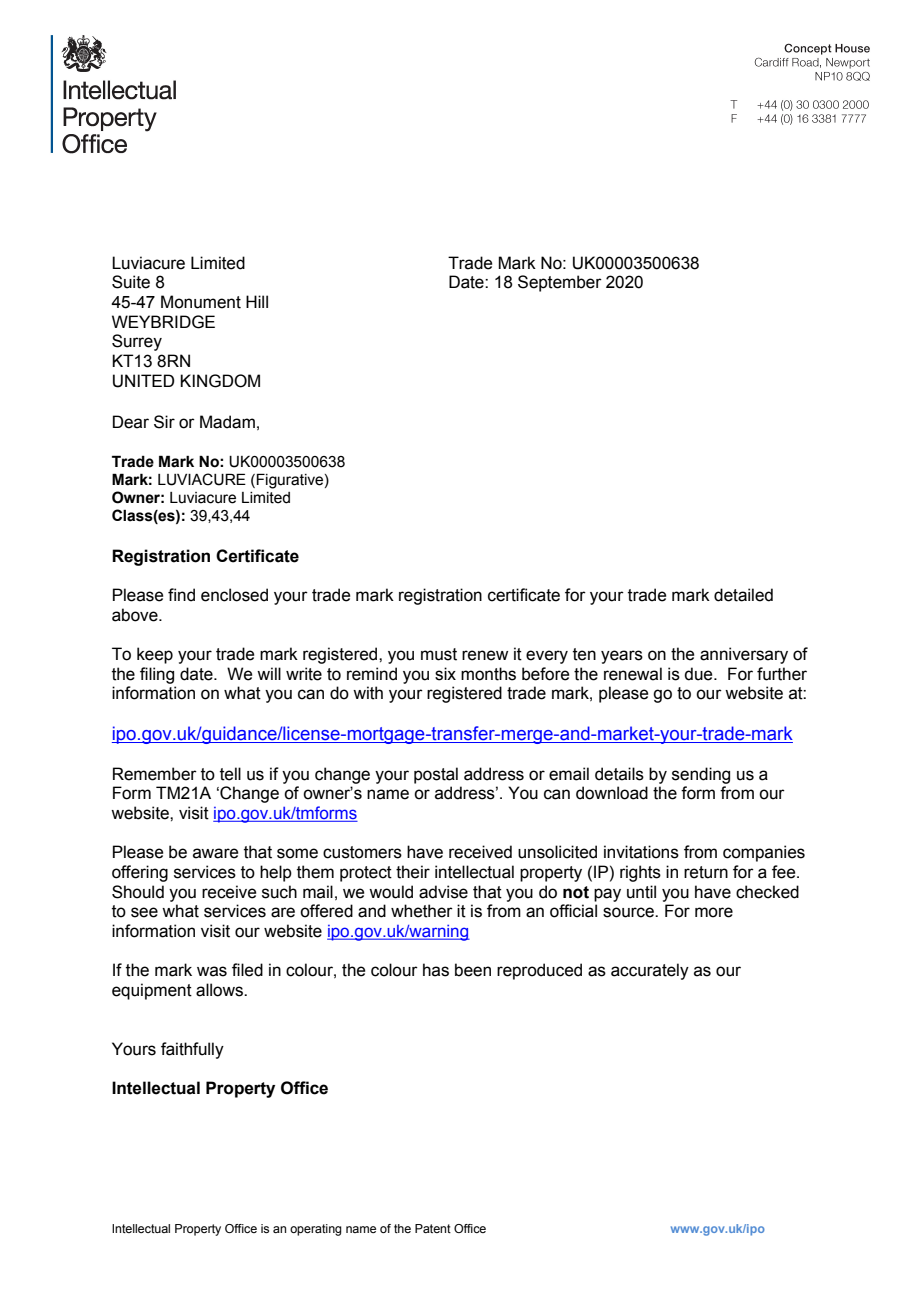 This screenshot has height=1308, width=924. Describe the element at coordinates (743, 595) in the screenshot. I see `detailed` at that location.
